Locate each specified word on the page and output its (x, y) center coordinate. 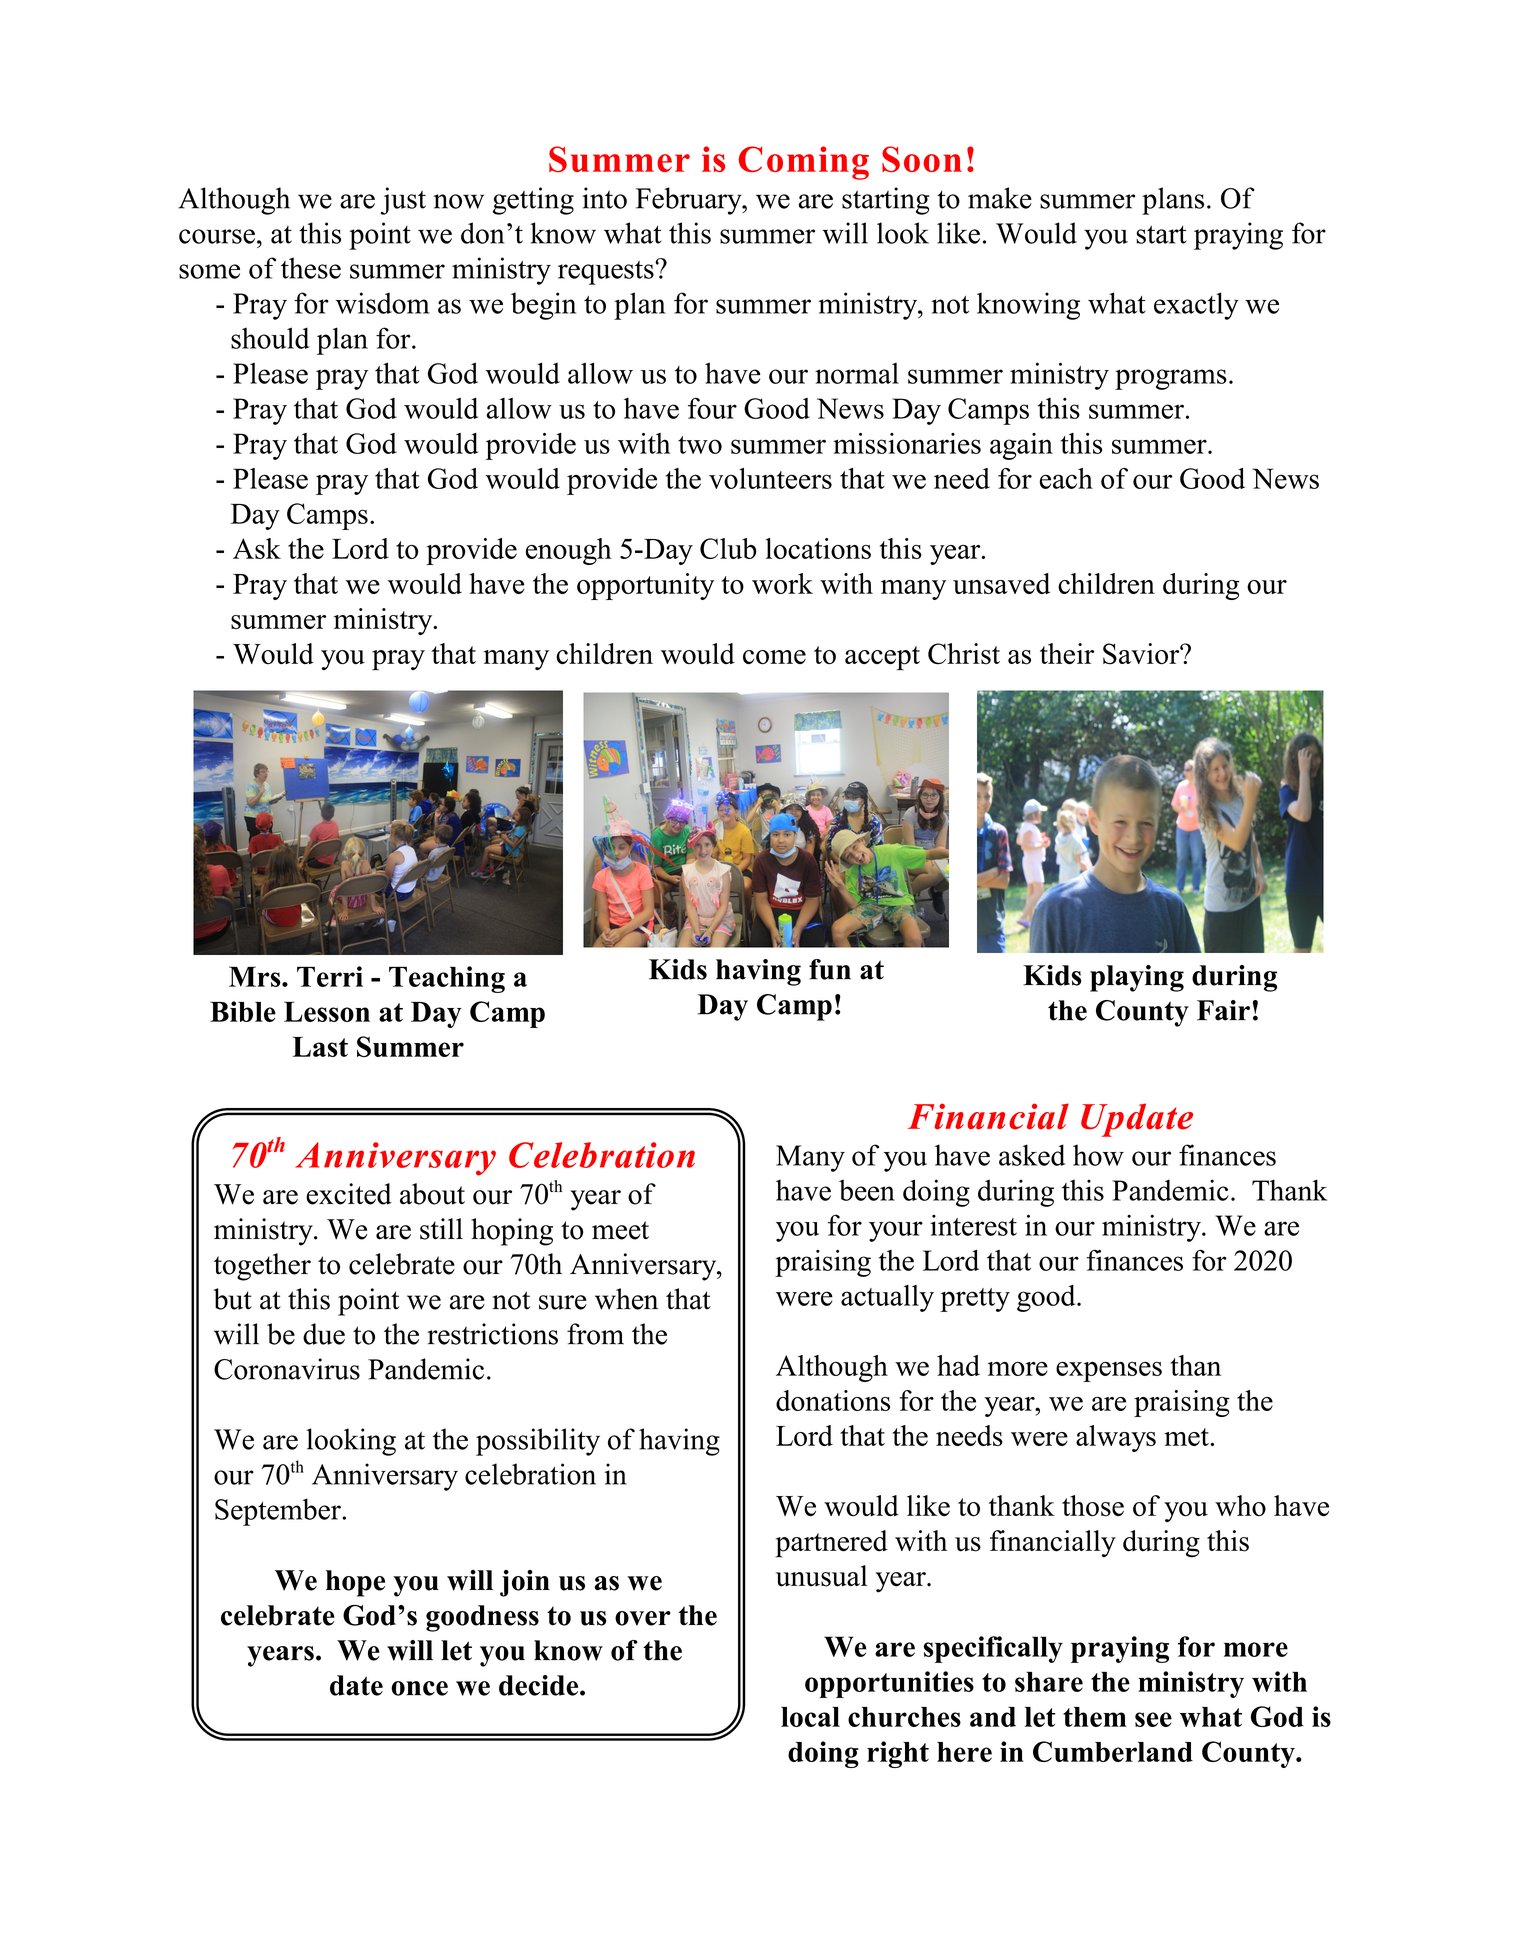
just (403, 201)
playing (1137, 978)
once (419, 1688)
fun (830, 969)
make (1000, 198)
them (1095, 1717)
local (810, 1717)
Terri (330, 976)
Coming (804, 163)
